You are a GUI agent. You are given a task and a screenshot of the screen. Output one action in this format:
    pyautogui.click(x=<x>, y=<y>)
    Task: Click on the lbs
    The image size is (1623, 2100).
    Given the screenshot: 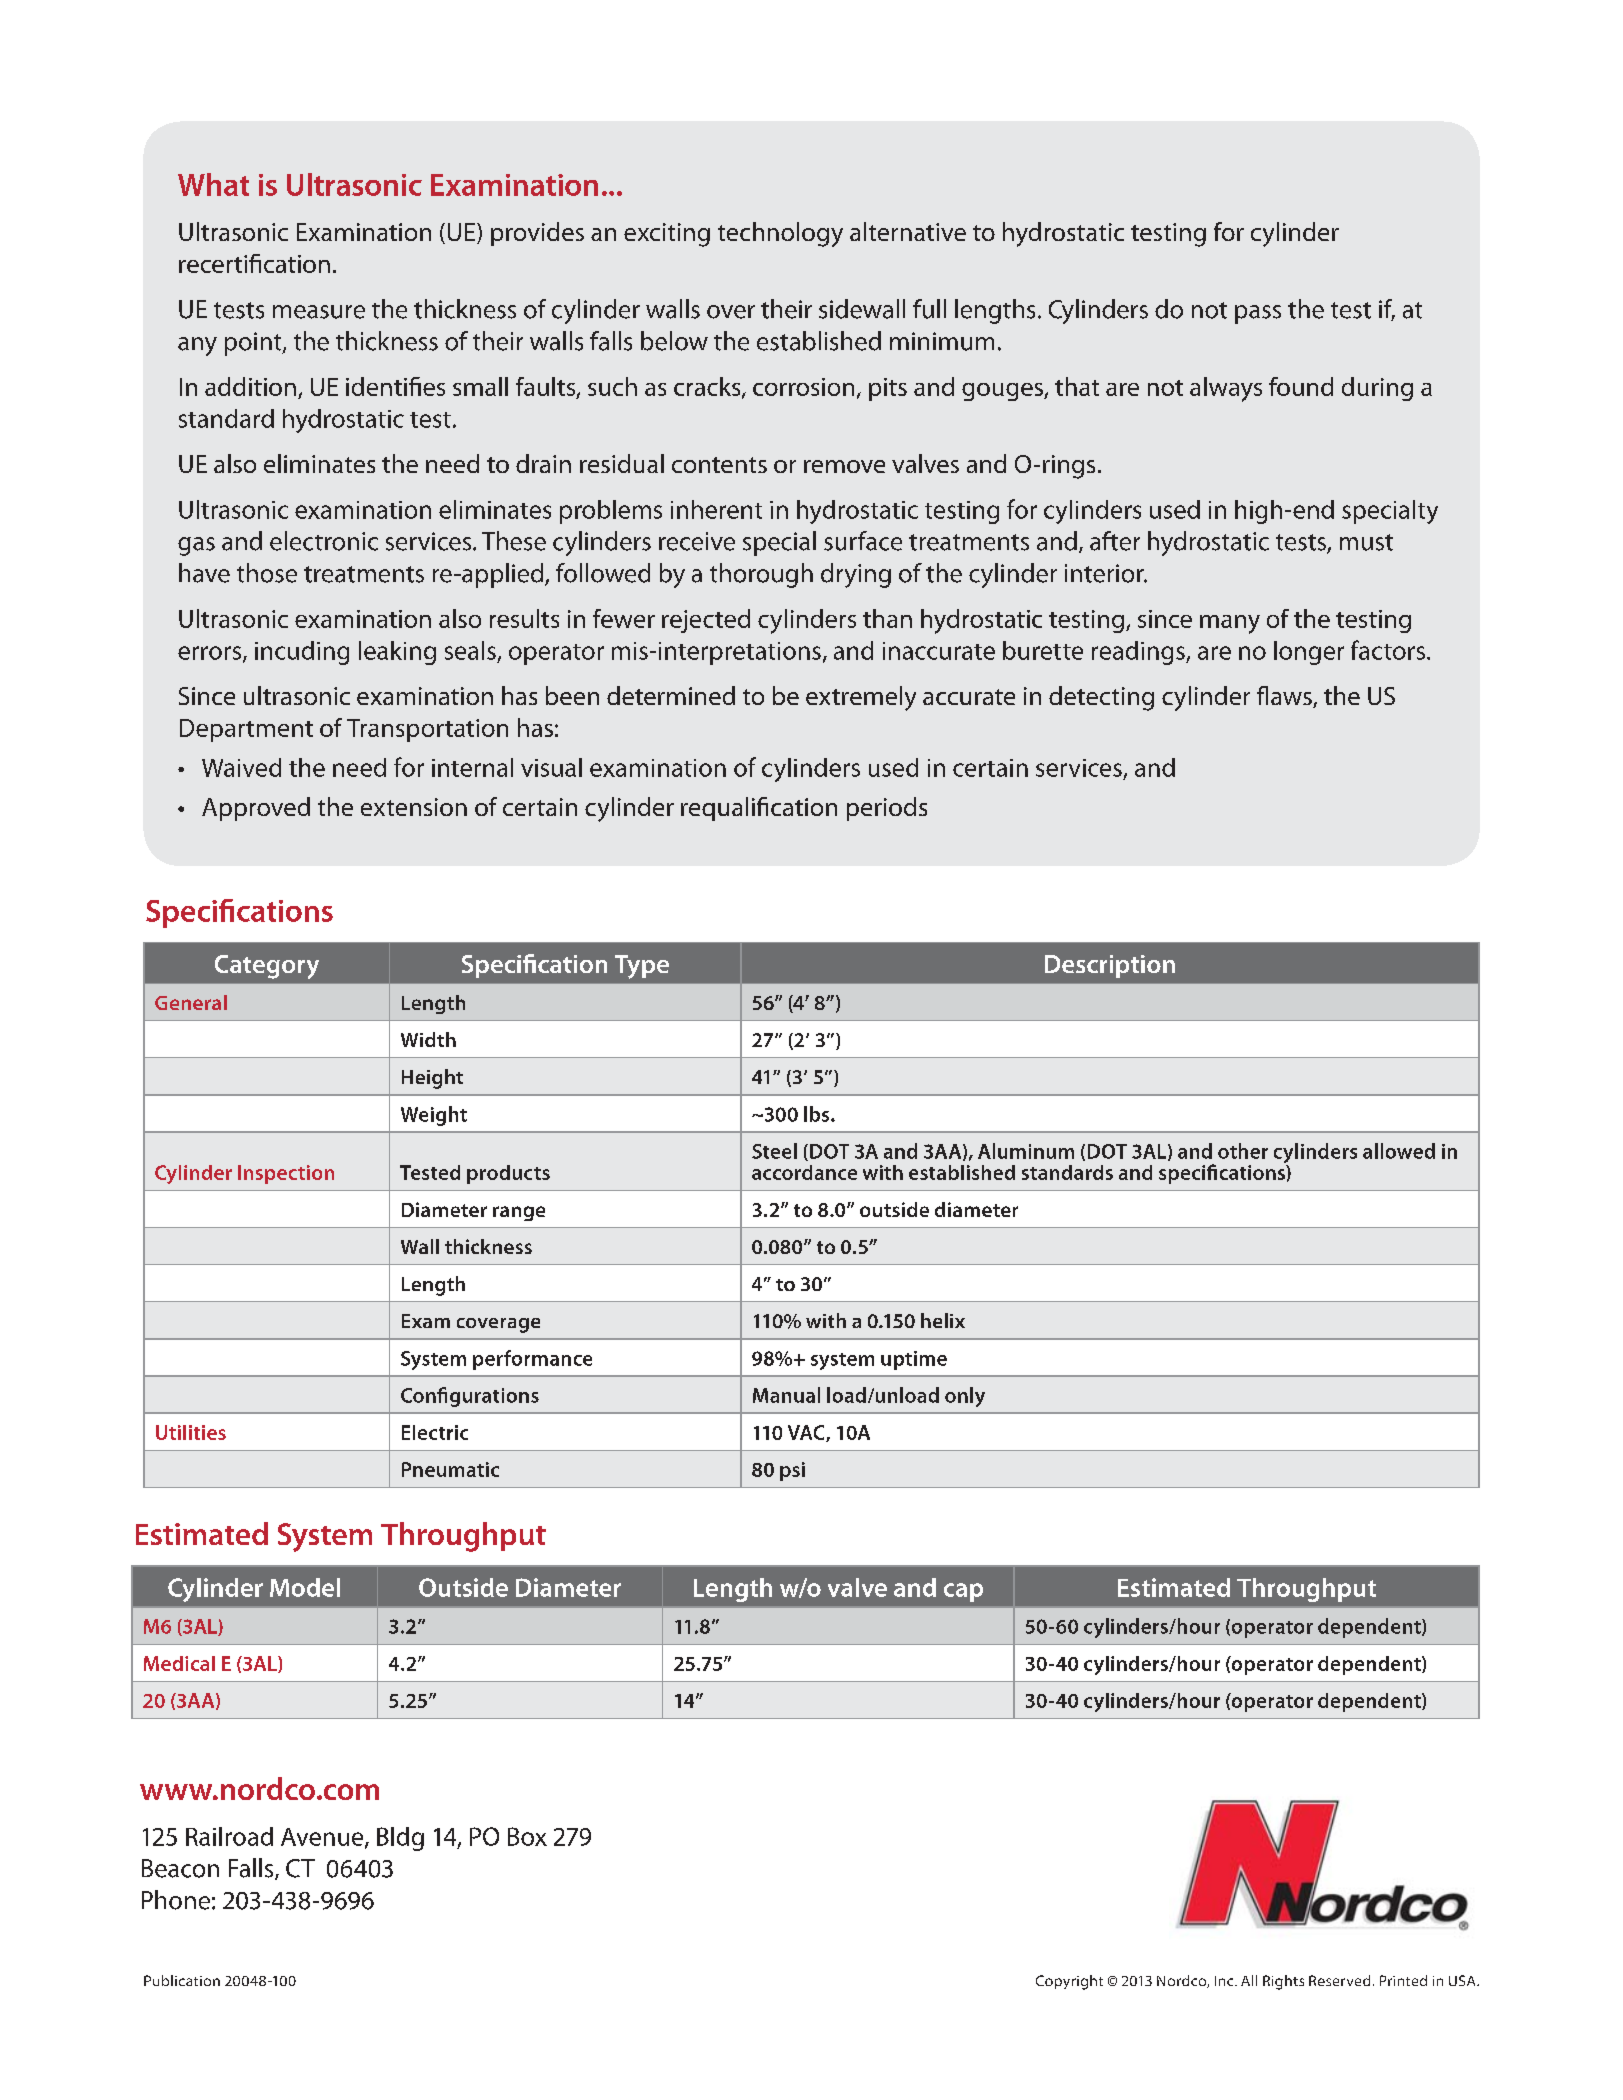 What is the action you would take?
    pyautogui.click(x=818, y=1114)
